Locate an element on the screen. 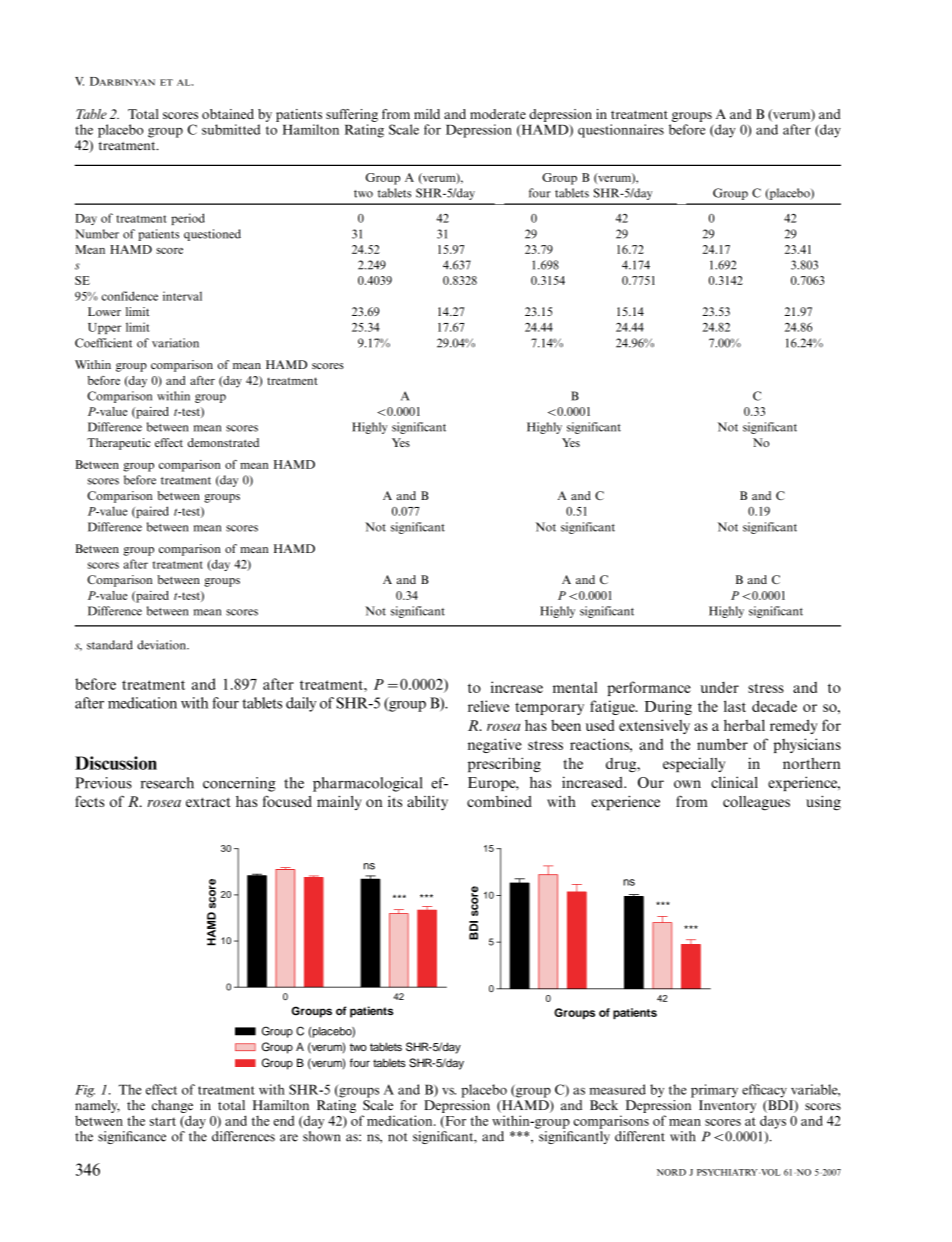  deviation is located at coordinates (162, 645).
